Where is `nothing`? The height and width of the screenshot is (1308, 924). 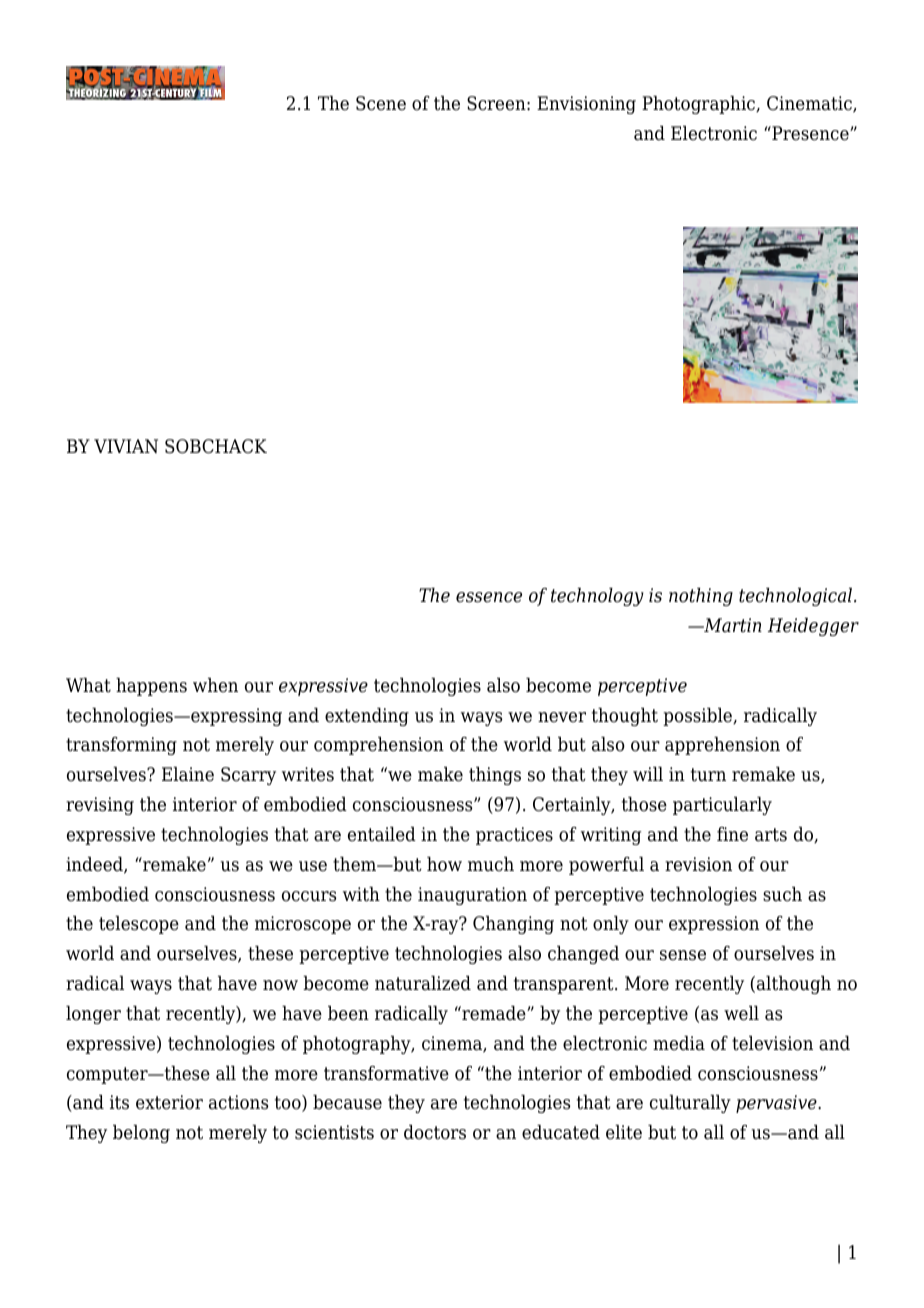
nothing is located at coordinates (701, 597).
